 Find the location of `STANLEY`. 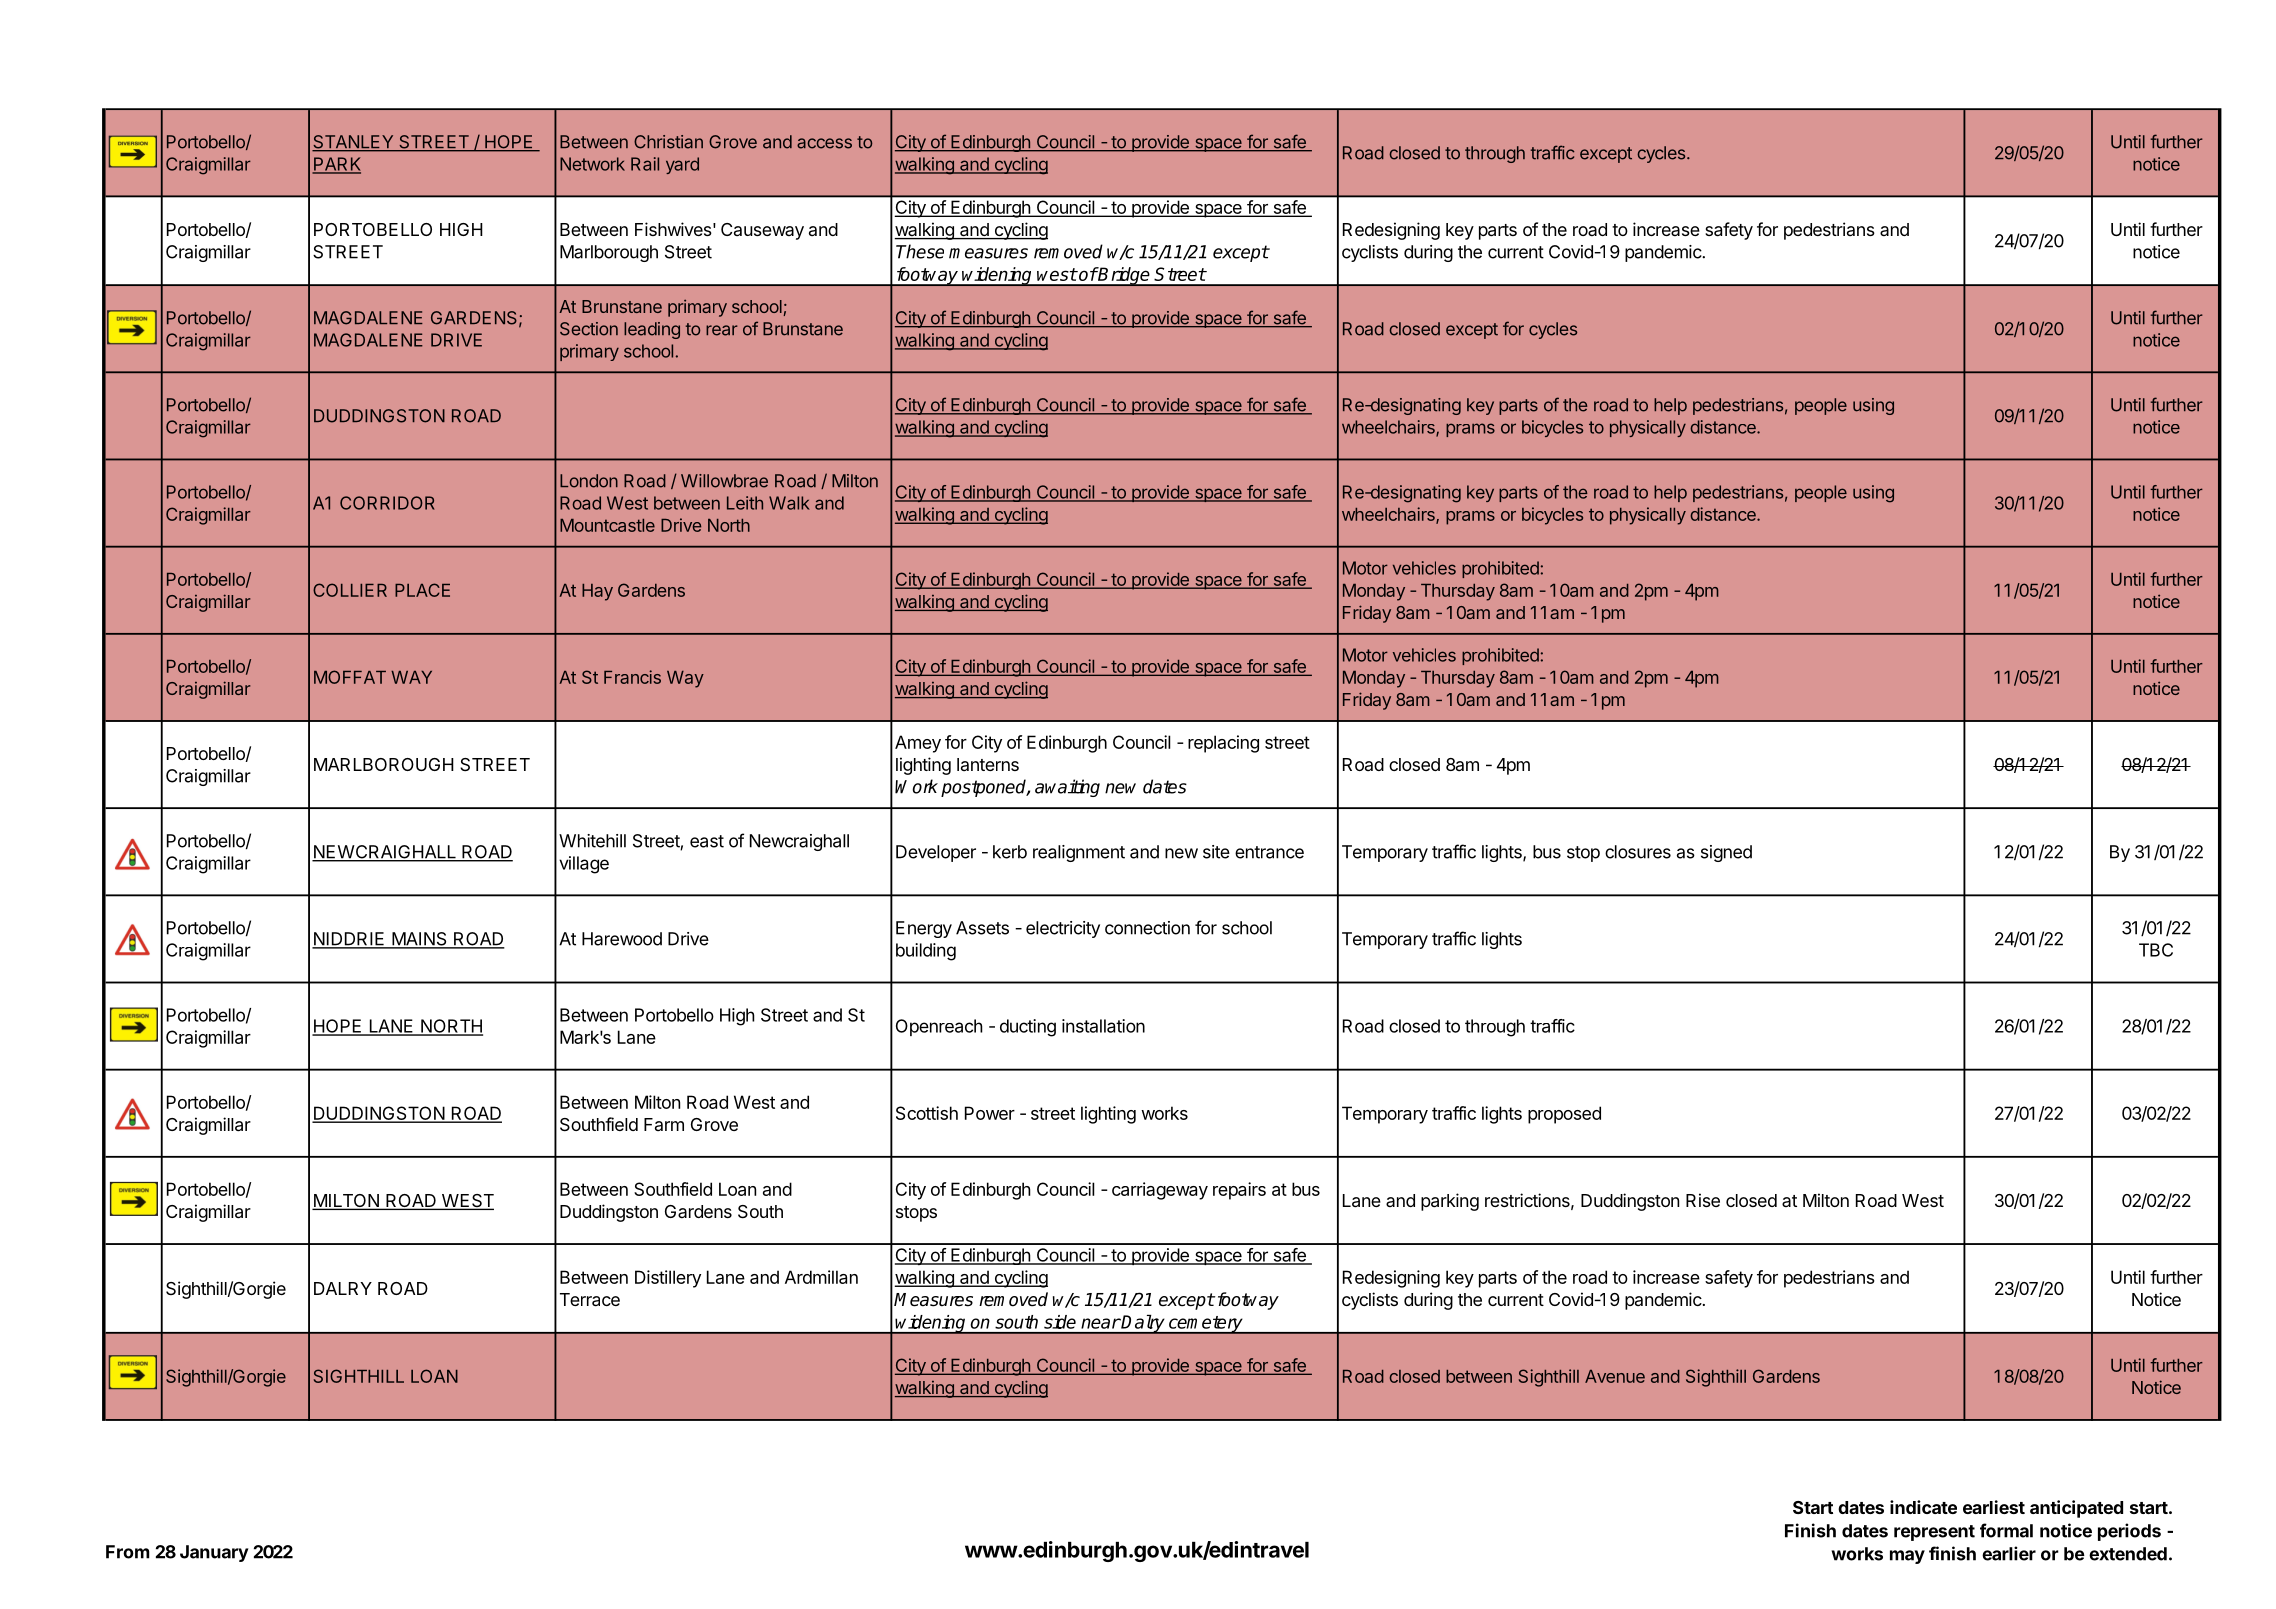

STANLEY is located at coordinates (354, 143).
